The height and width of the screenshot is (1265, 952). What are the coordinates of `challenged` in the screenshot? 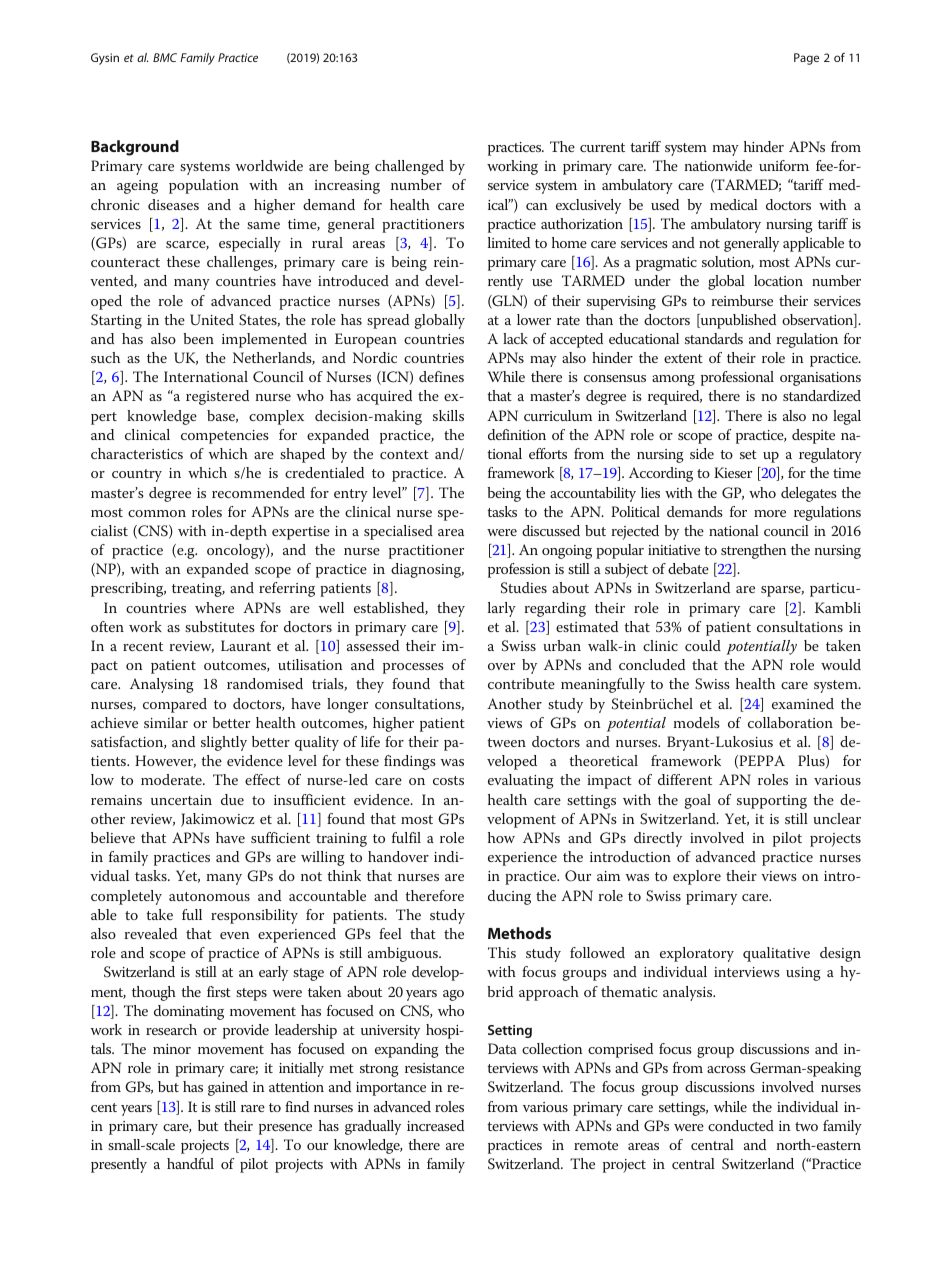 It's located at (409, 167).
